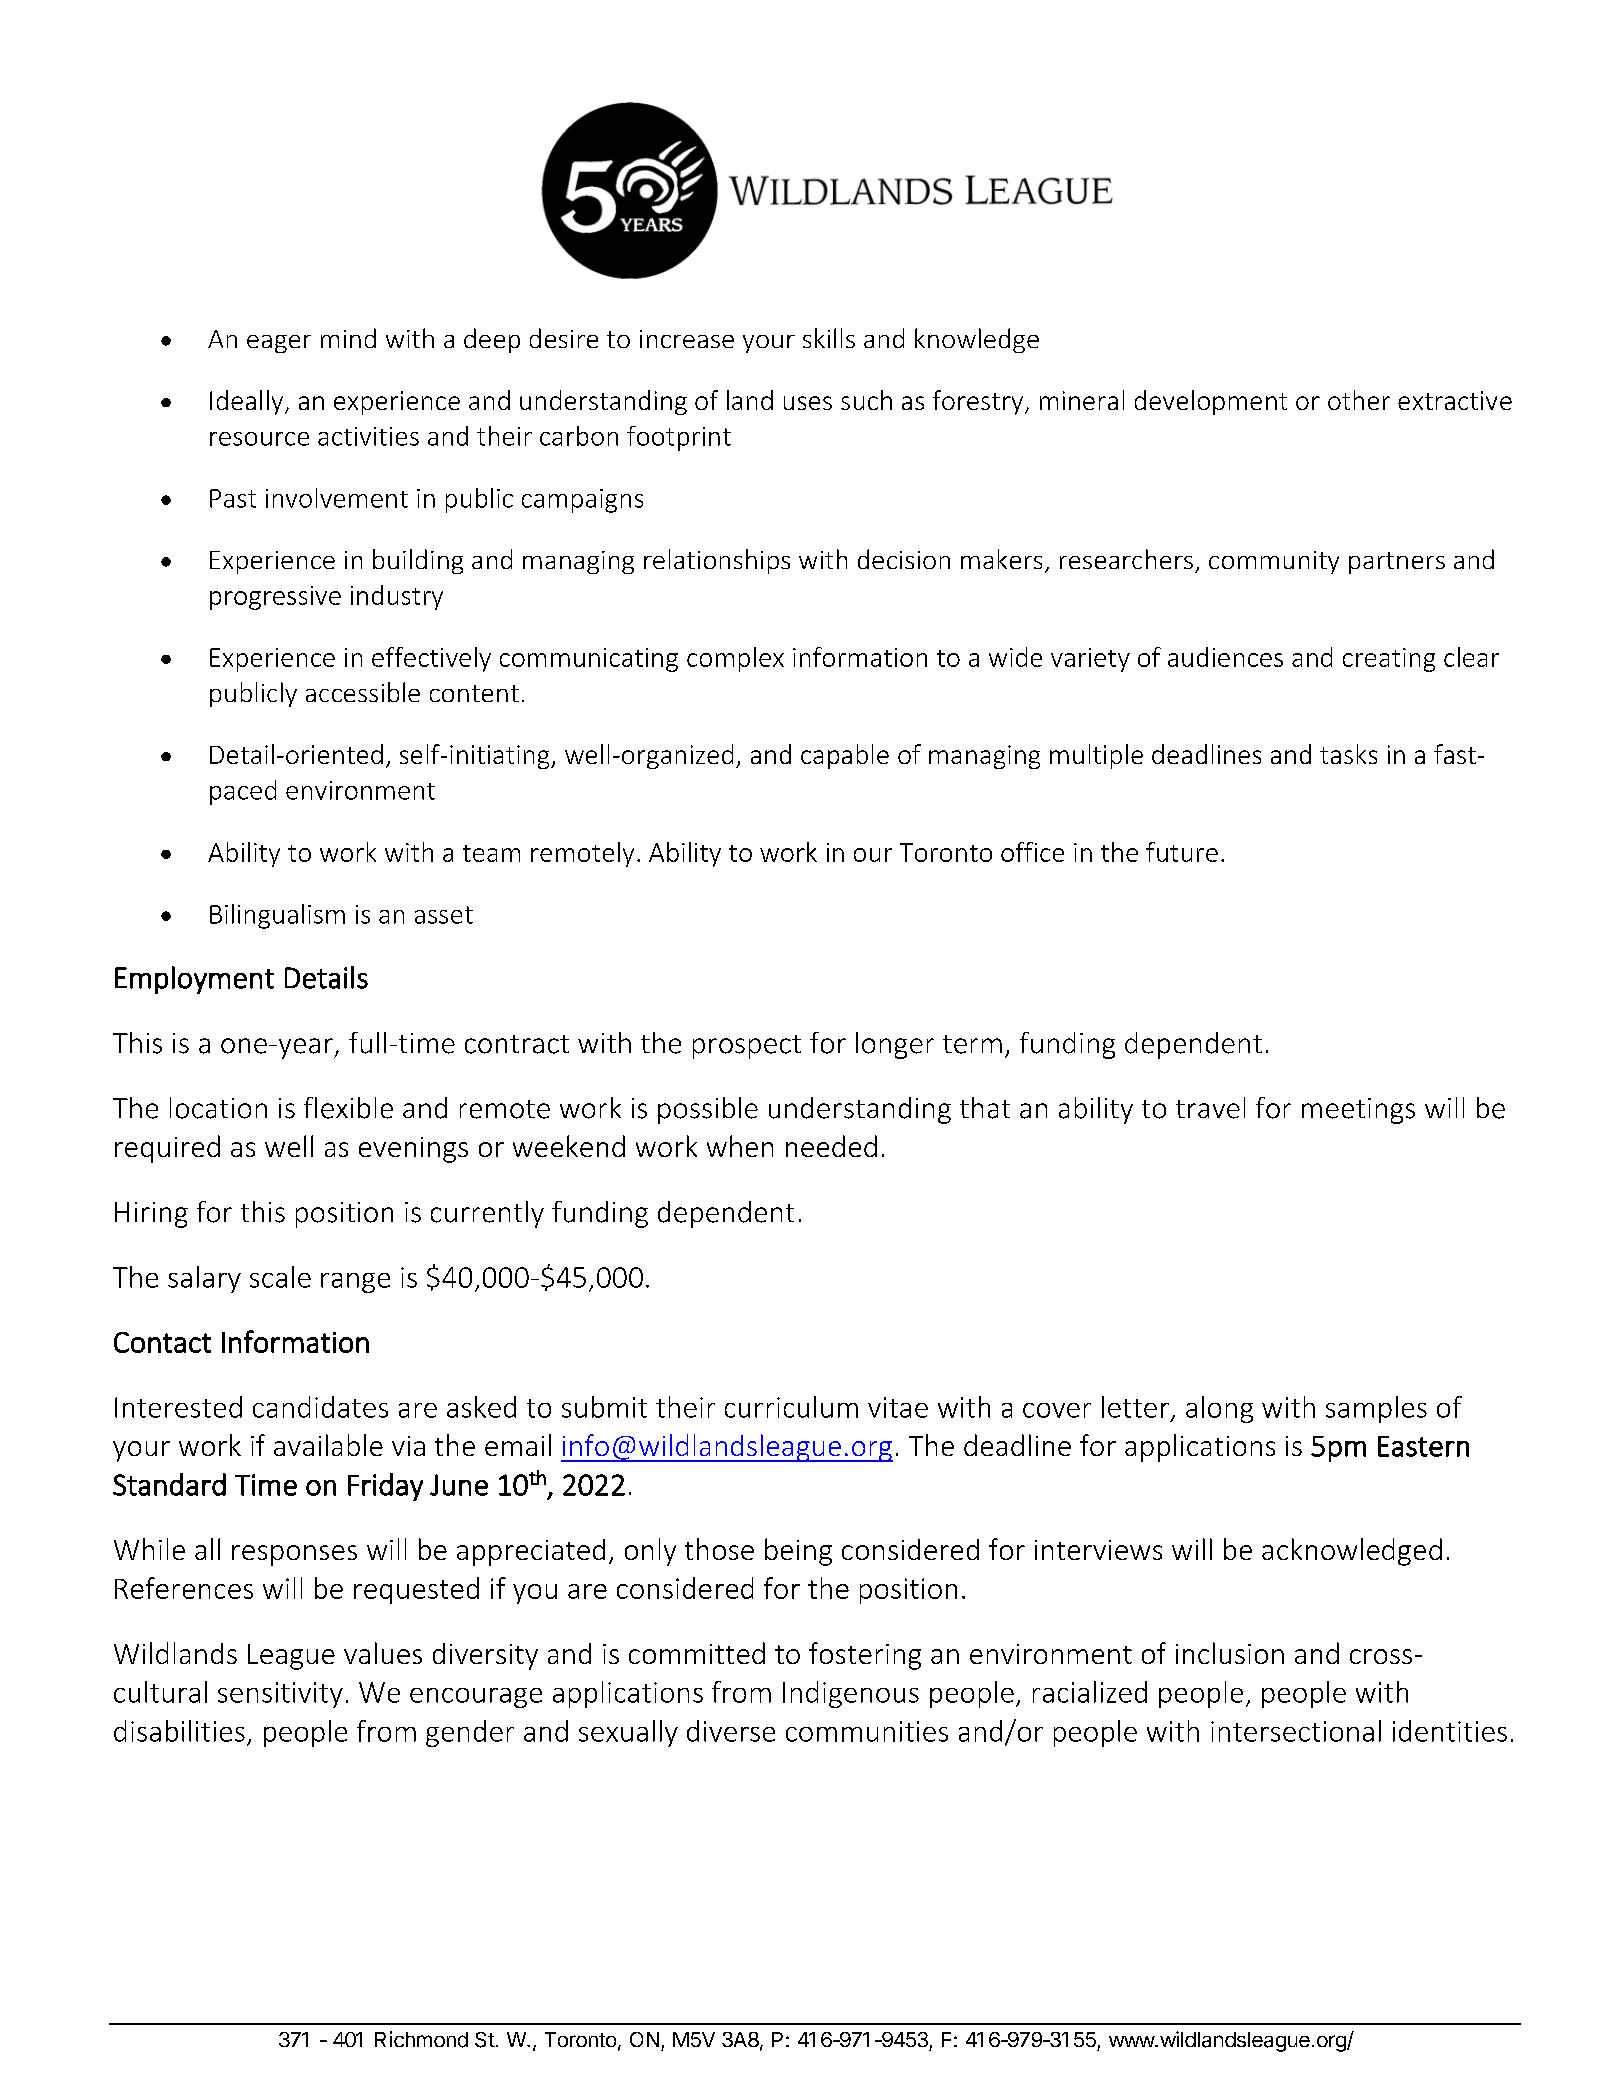 This screenshot has height=2093, width=1617. What do you see at coordinates (444, 915) in the screenshot?
I see `asset` at bounding box center [444, 915].
